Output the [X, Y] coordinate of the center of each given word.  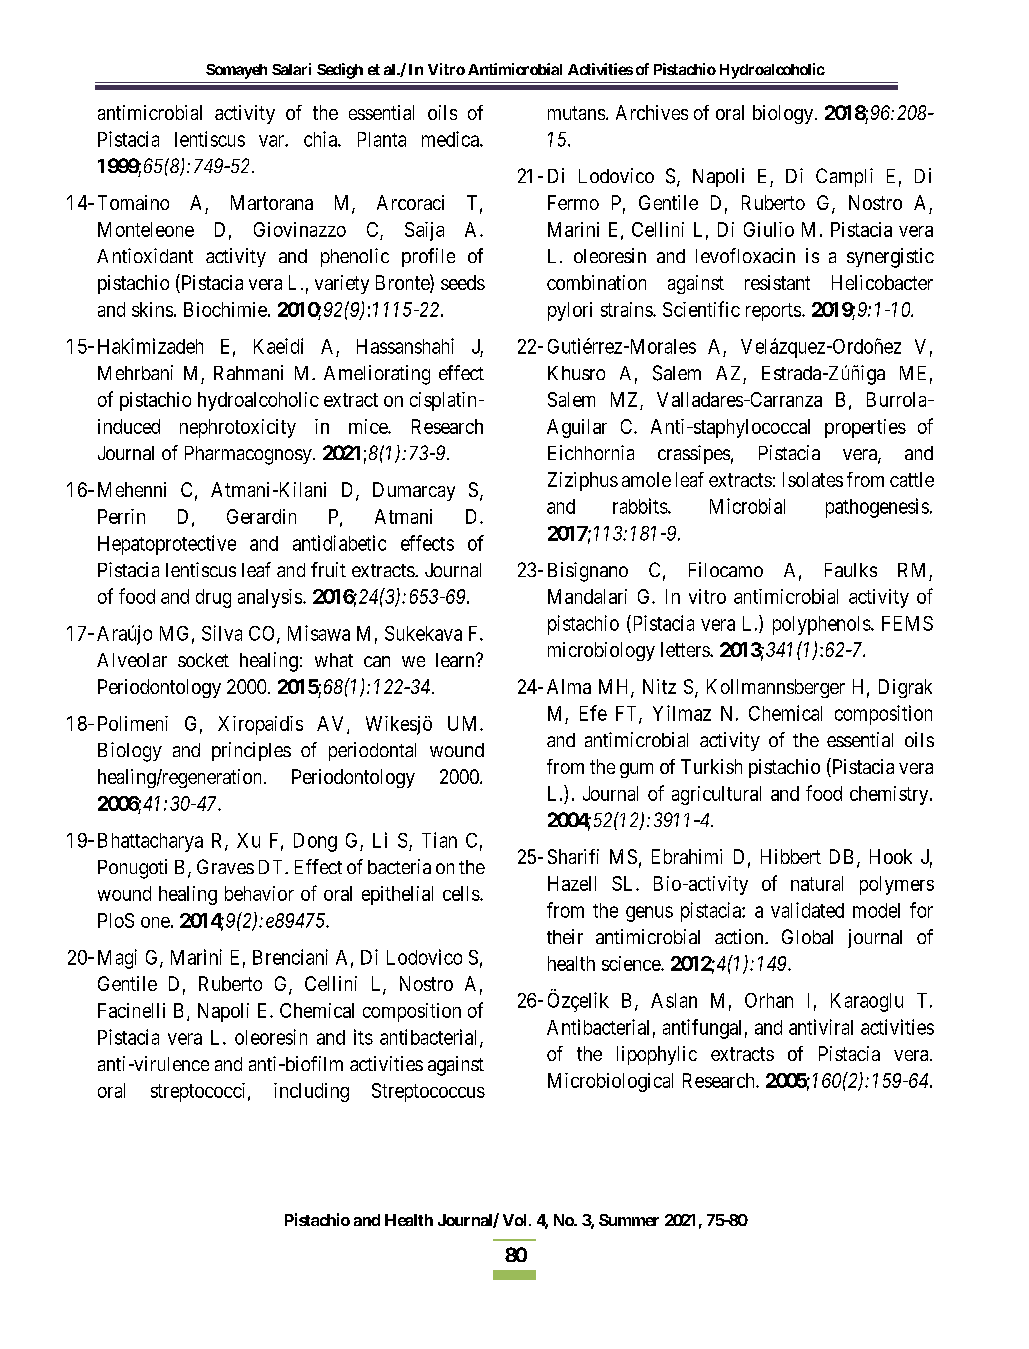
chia [321, 139]
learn [456, 660]
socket [203, 660]
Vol [514, 1220]
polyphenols [822, 625]
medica [451, 139]
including [311, 1092]
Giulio [769, 229]
